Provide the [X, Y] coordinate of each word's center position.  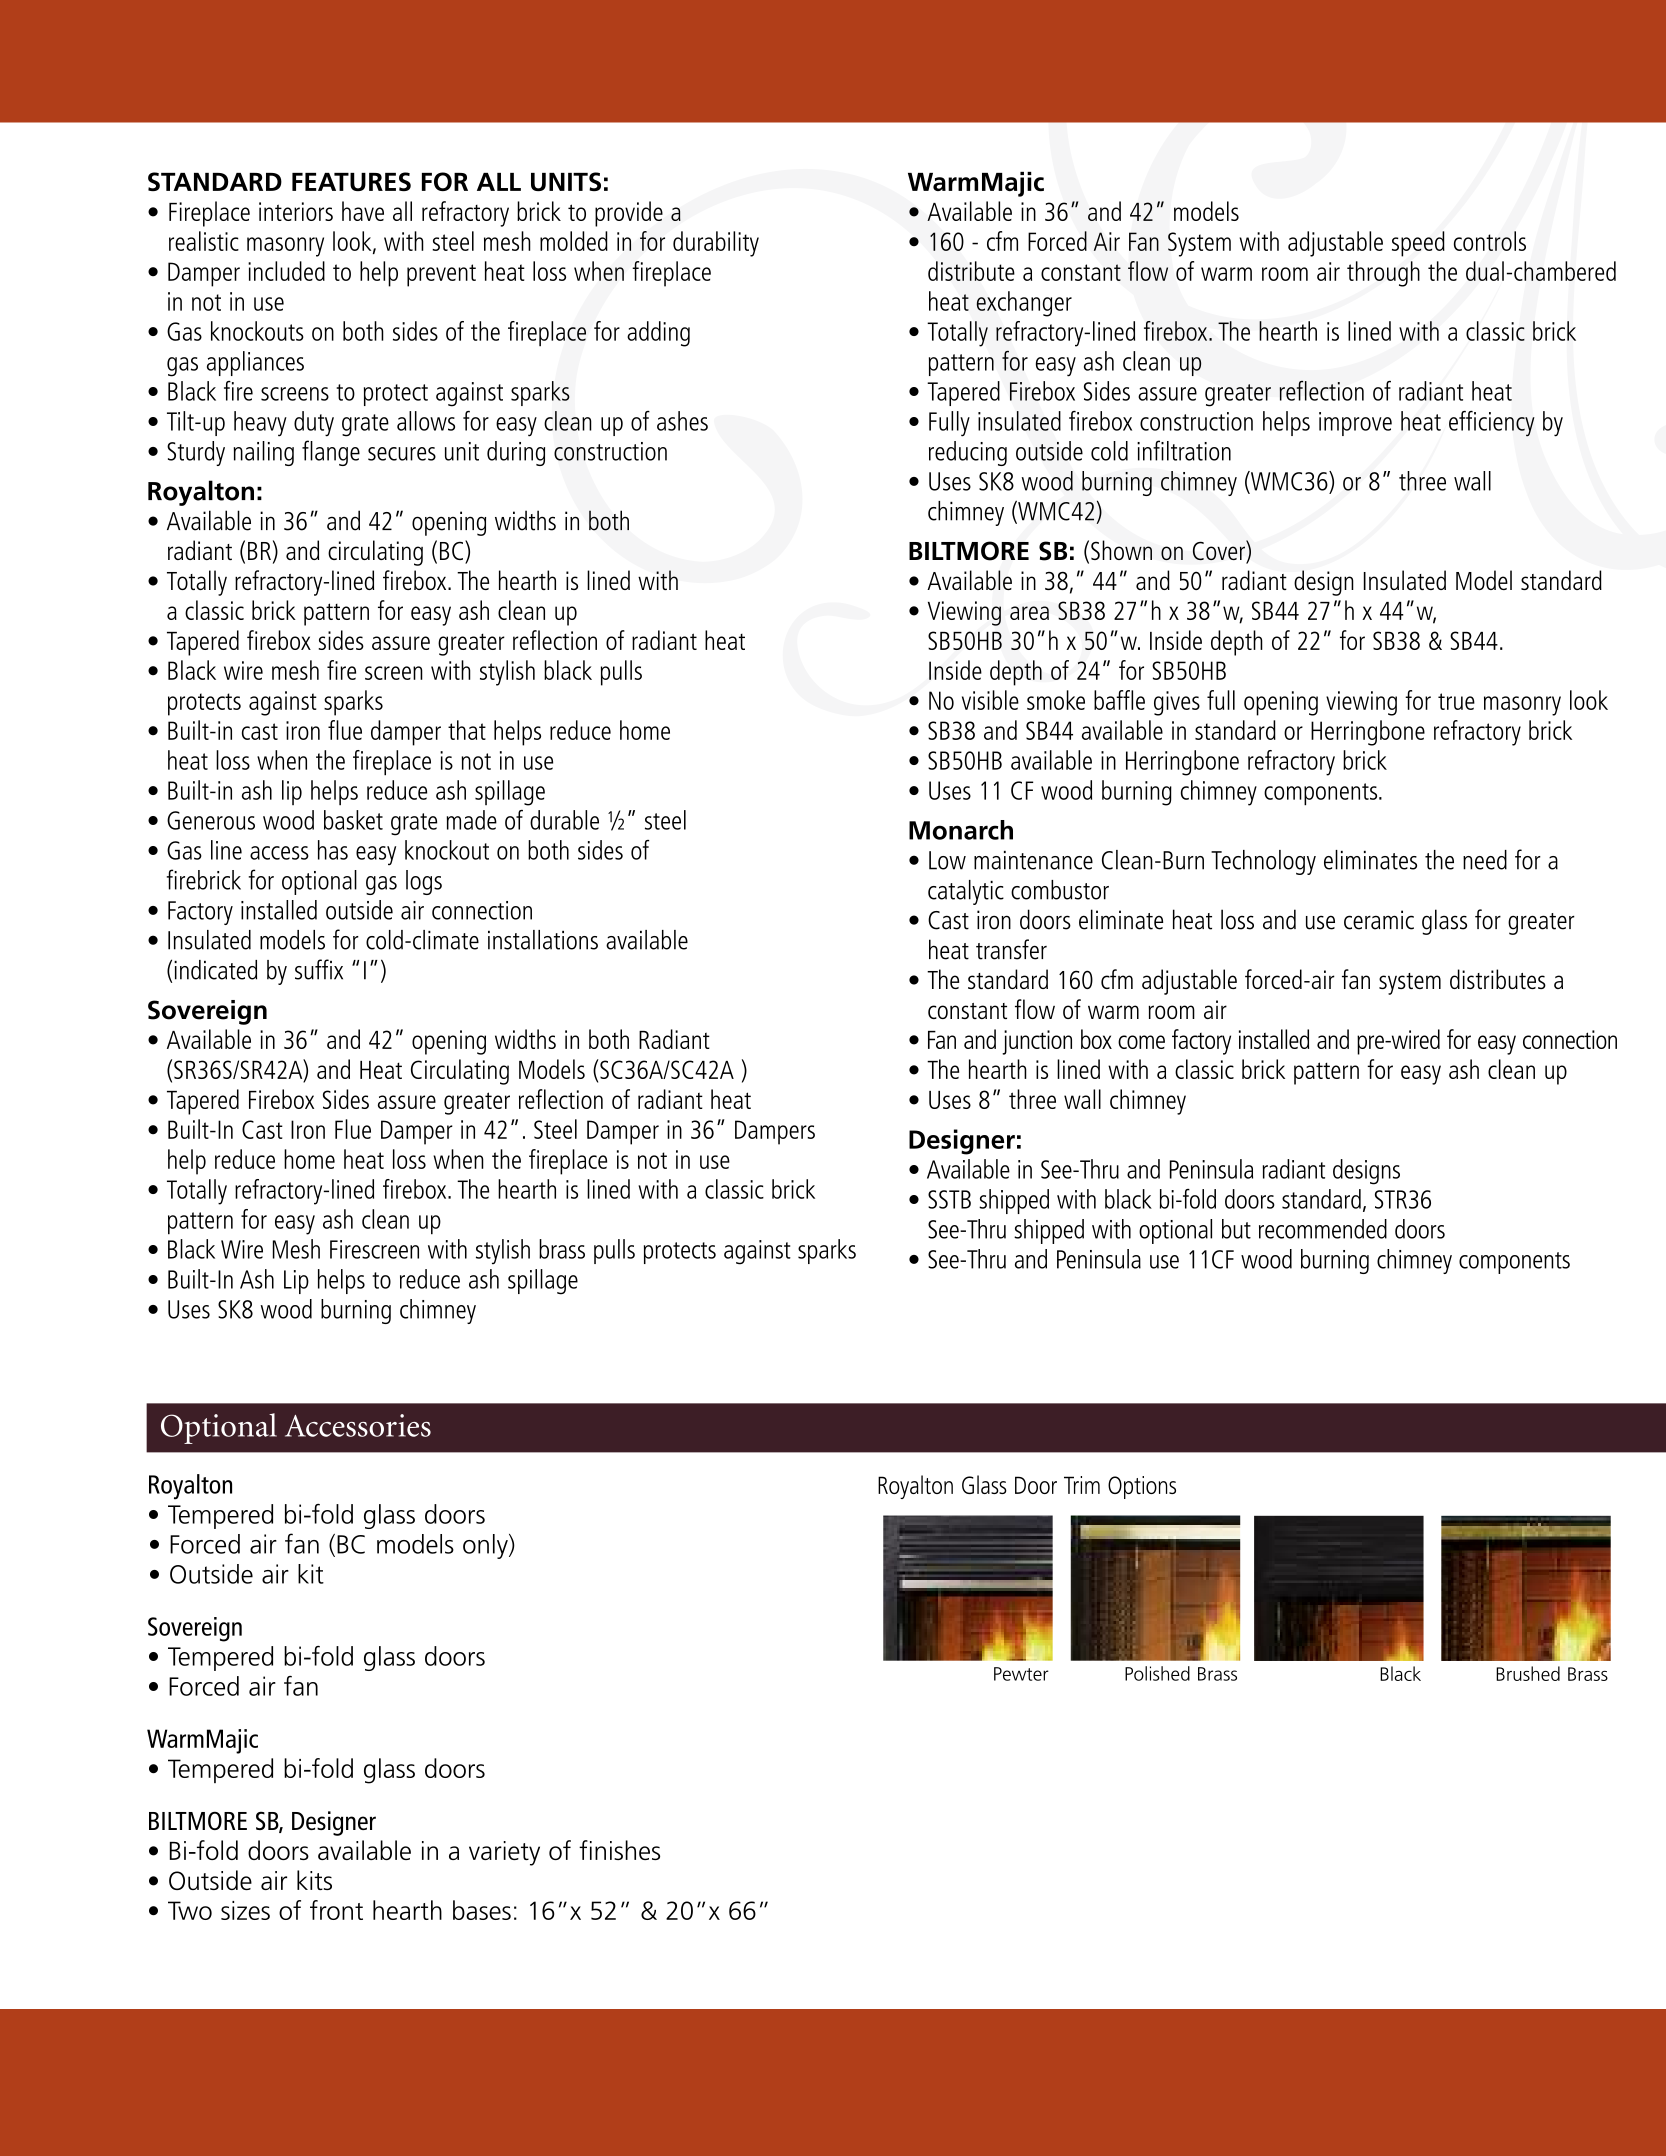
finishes [619, 1850]
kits [314, 1880]
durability [716, 244]
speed [1418, 244]
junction [1037, 1042]
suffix [319, 969]
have [363, 211]
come [1141, 1042]
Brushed [1528, 1673]
